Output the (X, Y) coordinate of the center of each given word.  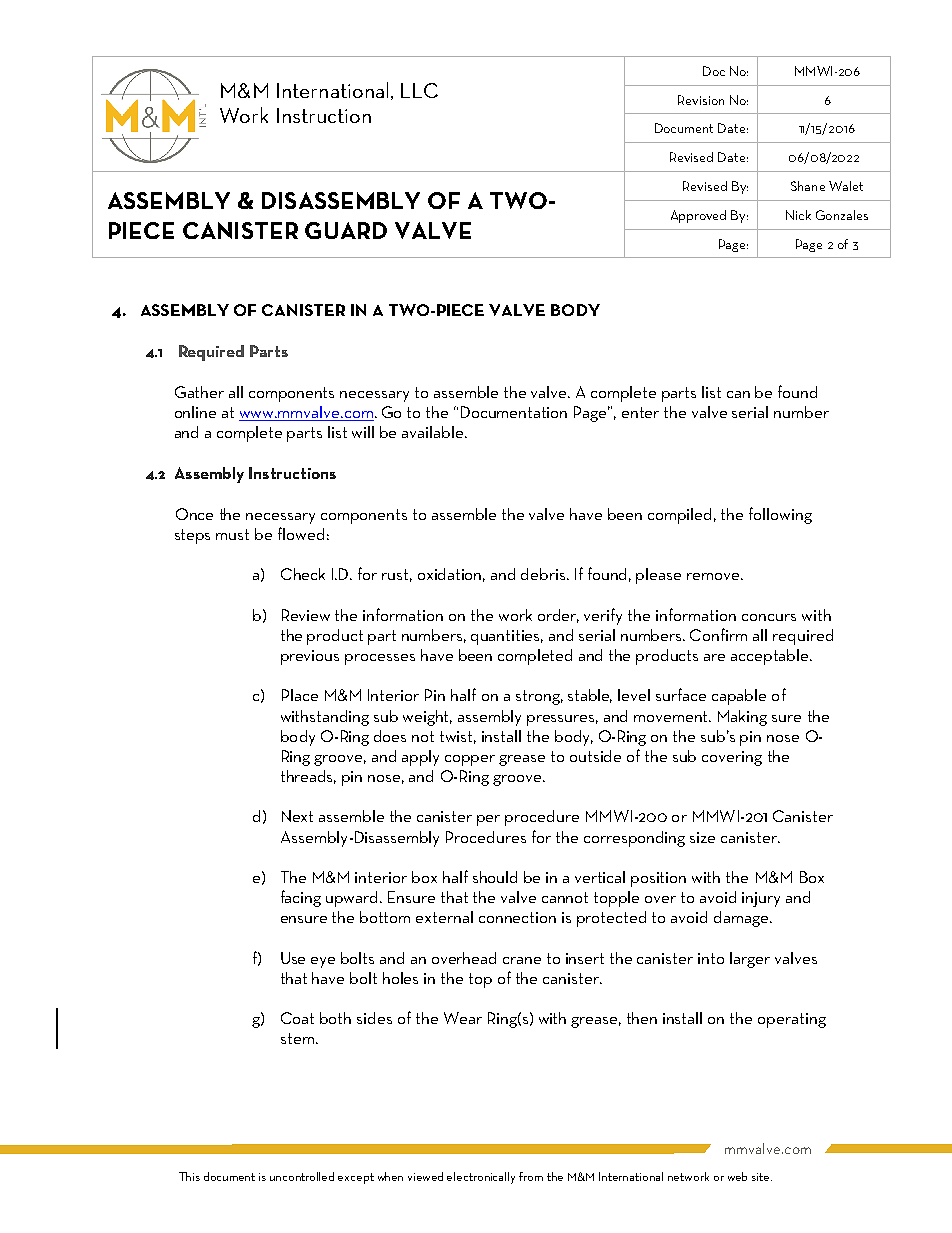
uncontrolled (302, 1176)
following (780, 515)
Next (297, 816)
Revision (701, 100)
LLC (419, 90)
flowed (301, 533)
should (495, 877)
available (434, 432)
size (702, 837)
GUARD (346, 230)
